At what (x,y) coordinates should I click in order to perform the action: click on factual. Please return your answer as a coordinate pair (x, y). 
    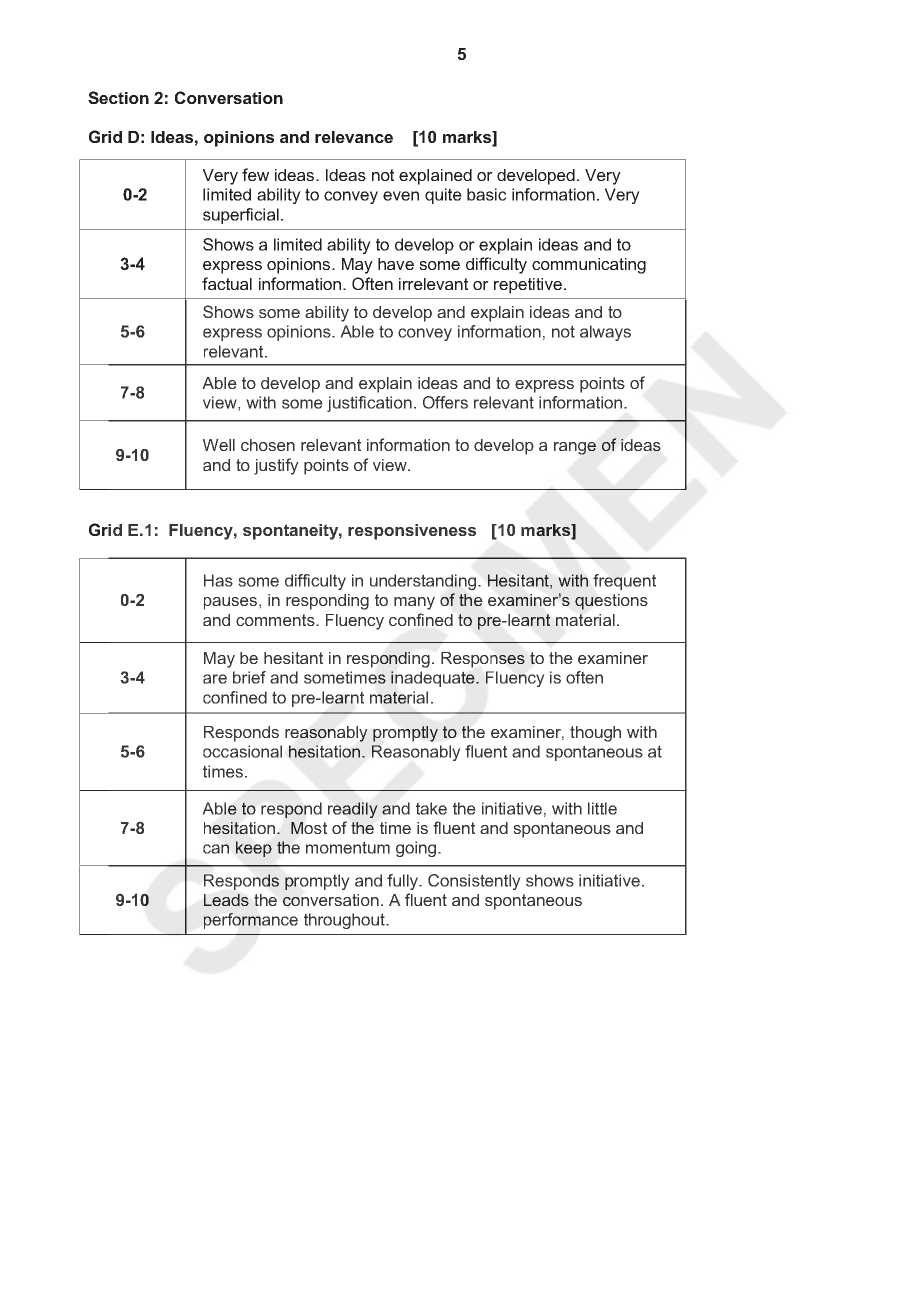
    Looking at the image, I should click on (227, 283).
